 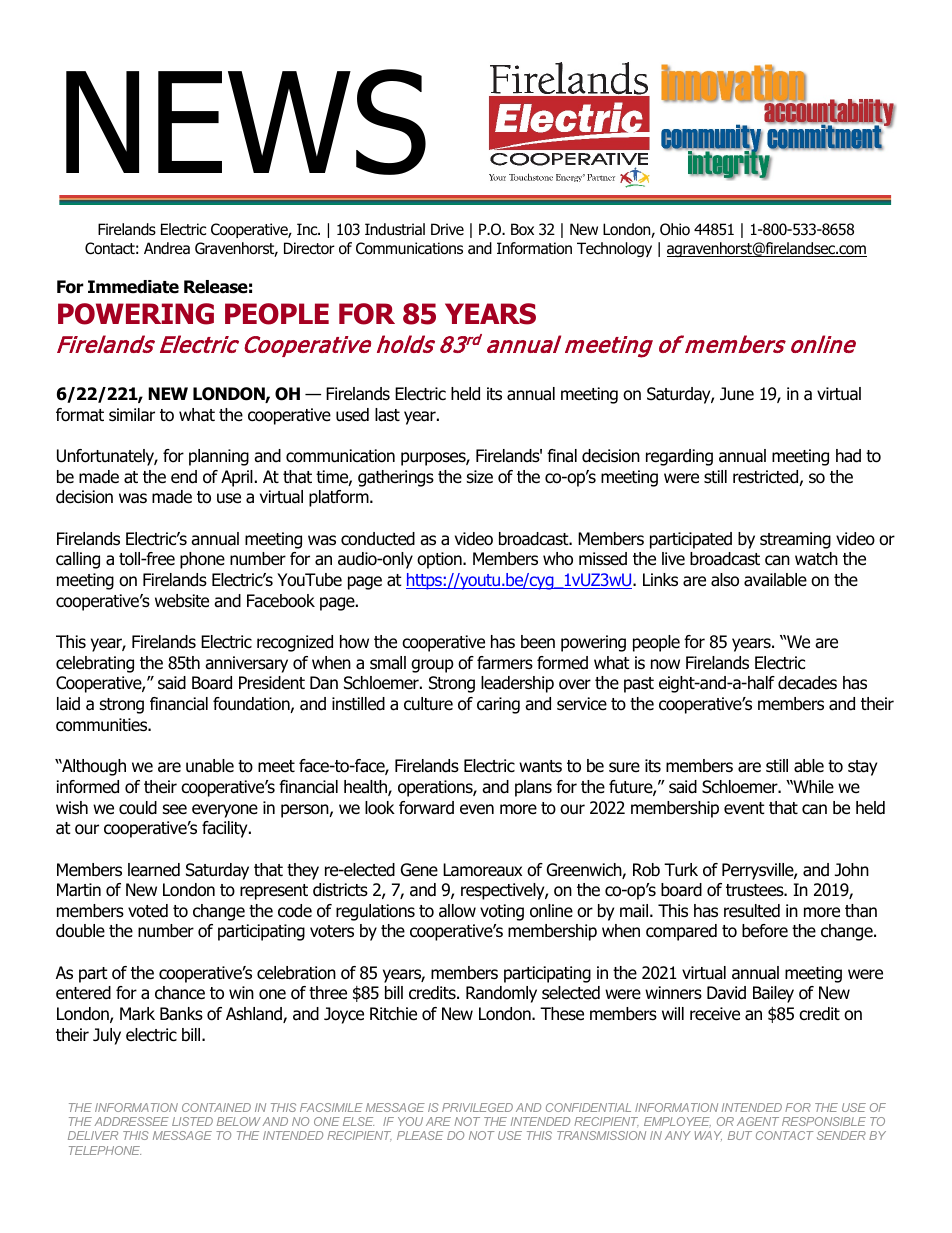 What do you see at coordinates (477, 1107) in the screenshot?
I see `PRIVILEGED` at bounding box center [477, 1107].
